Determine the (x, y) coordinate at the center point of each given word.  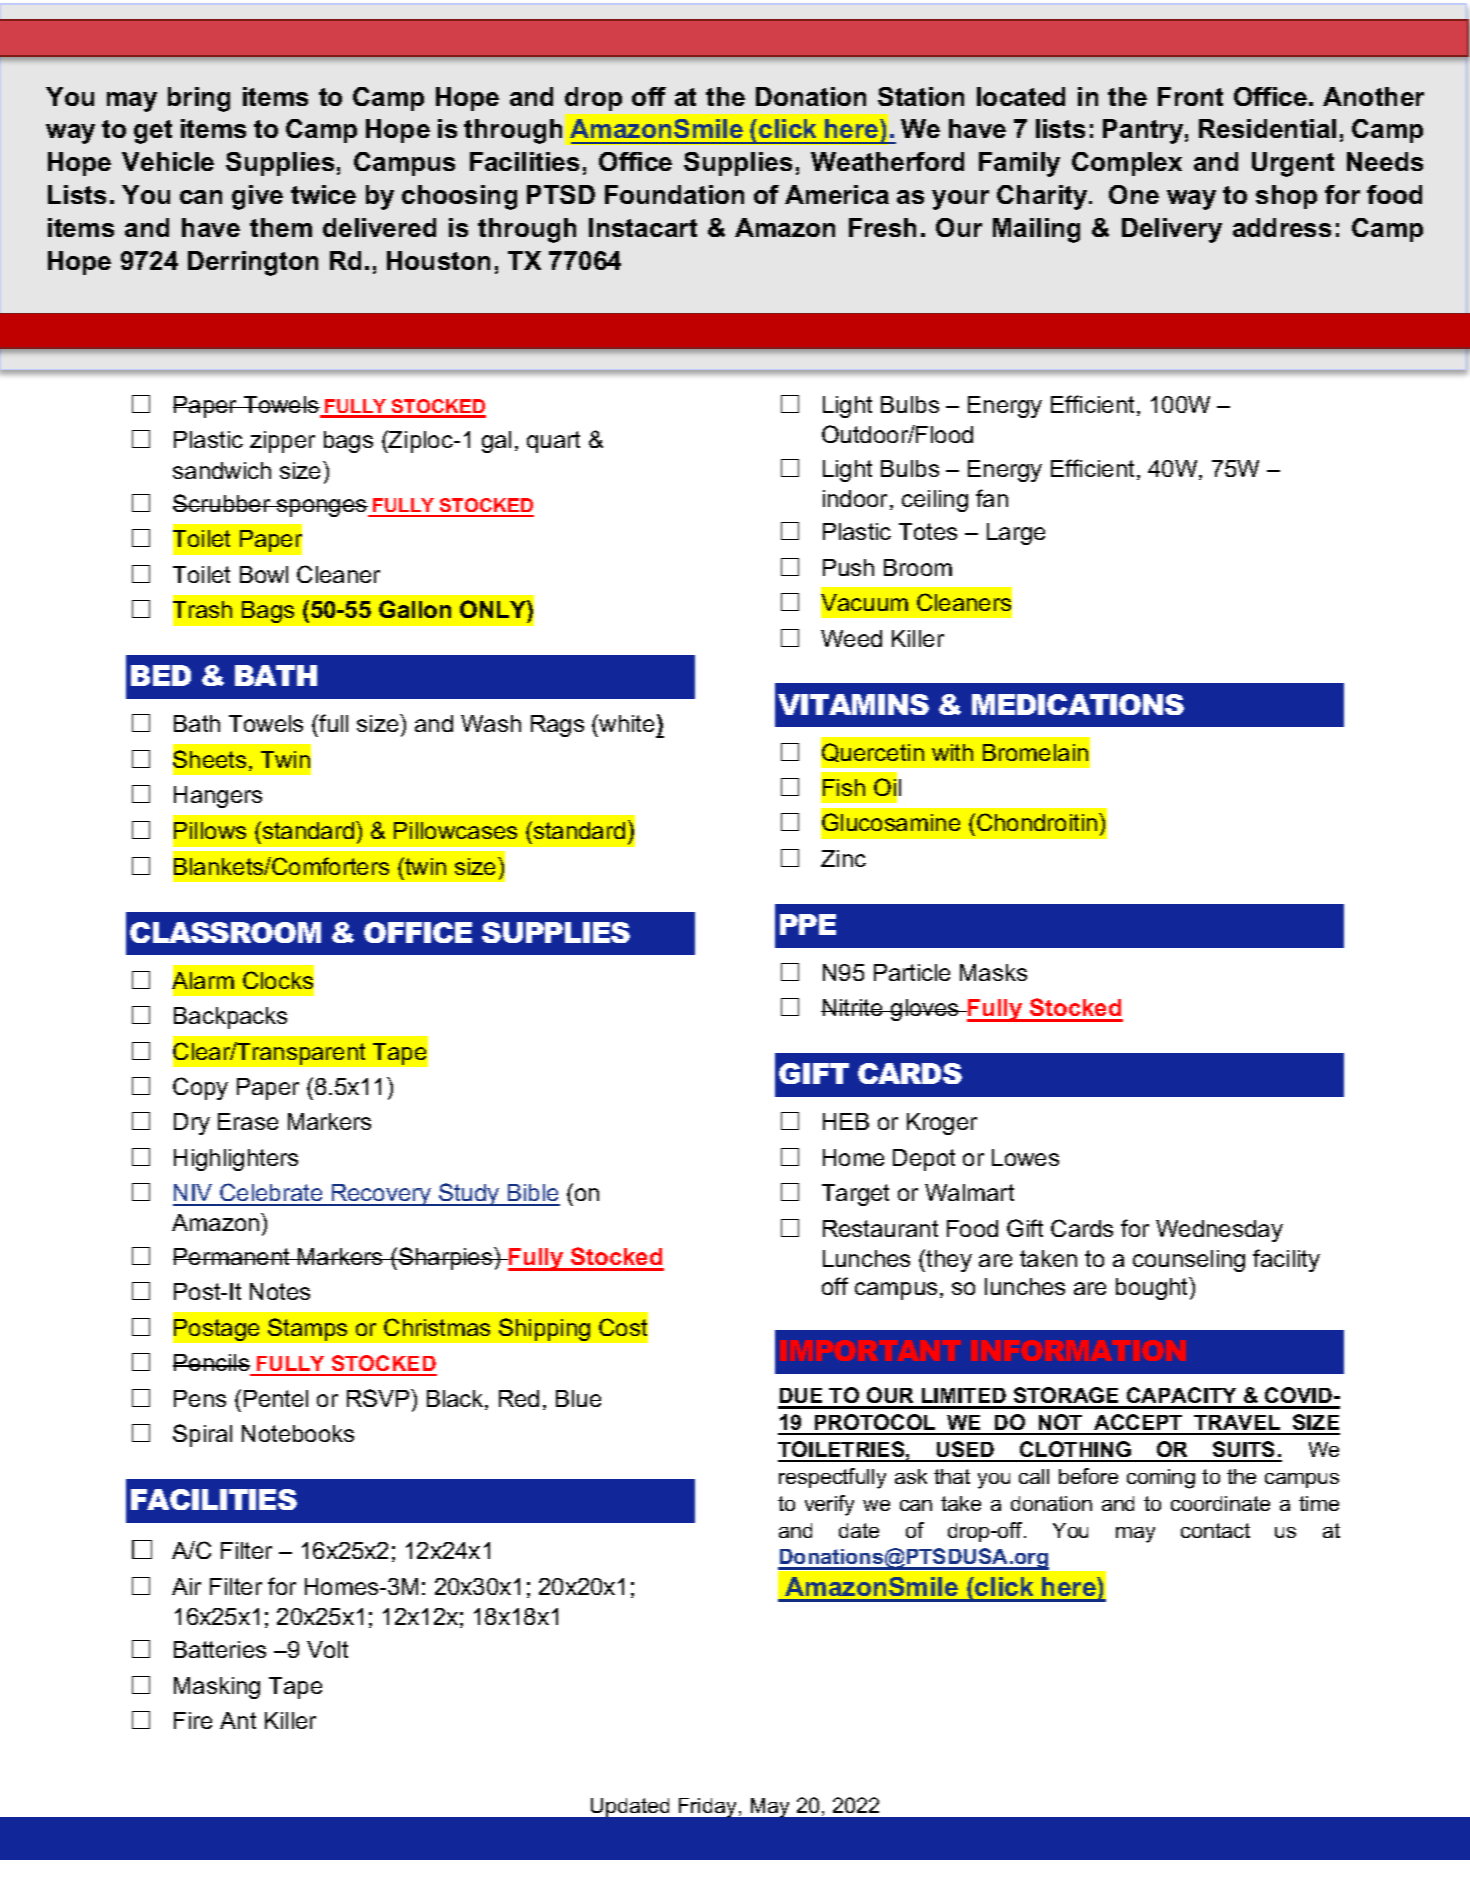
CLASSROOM (225, 932)
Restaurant (880, 1228)
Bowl (264, 574)
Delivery (1172, 230)
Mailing (1036, 230)
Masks (993, 972)
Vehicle (168, 161)
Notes (280, 1291)
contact (1215, 1530)
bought (1153, 1288)
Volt (327, 1649)
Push (848, 567)
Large (1016, 534)
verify (829, 1505)
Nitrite (853, 1007)
